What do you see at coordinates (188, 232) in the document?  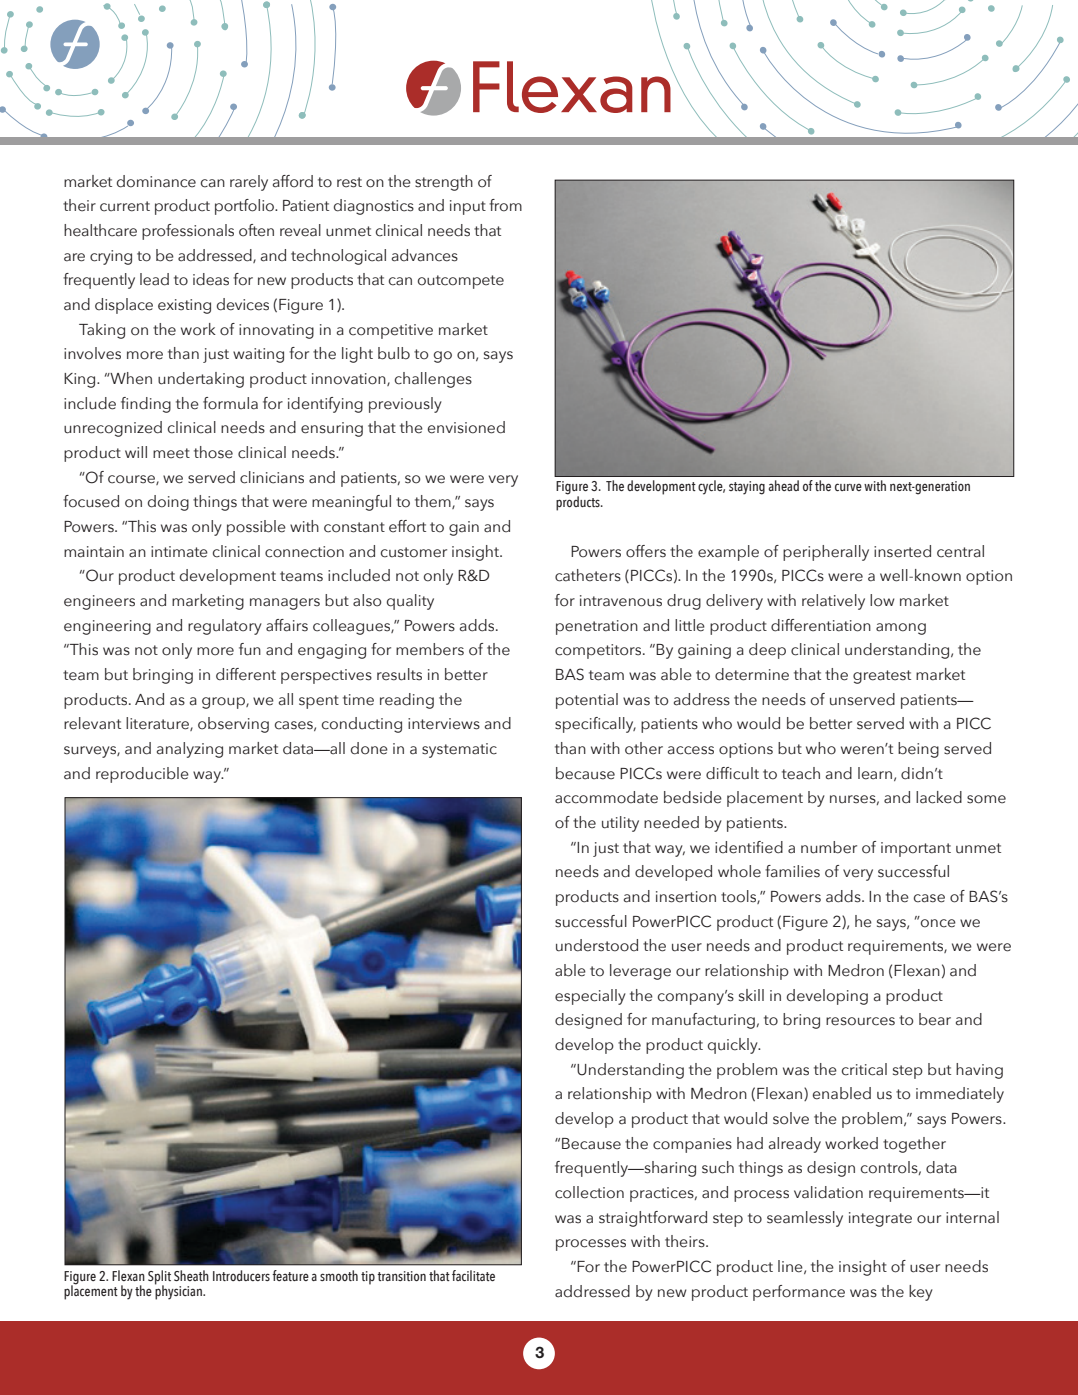 I see `professionals` at bounding box center [188, 232].
